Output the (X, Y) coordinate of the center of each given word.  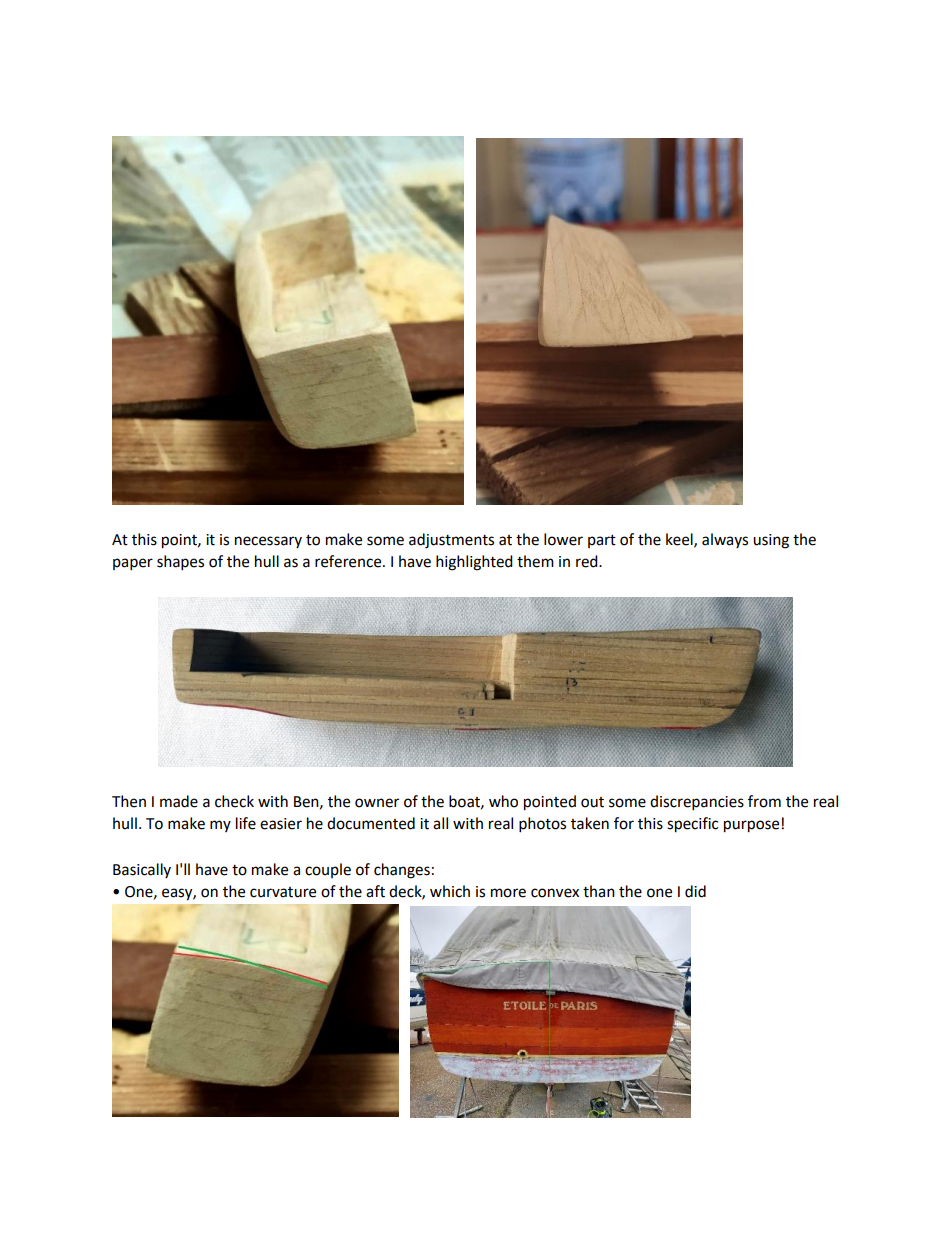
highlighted (474, 563)
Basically (142, 870)
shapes (180, 563)
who (503, 801)
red (588, 561)
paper (133, 564)
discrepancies (697, 803)
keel (680, 540)
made (179, 801)
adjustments (451, 541)
